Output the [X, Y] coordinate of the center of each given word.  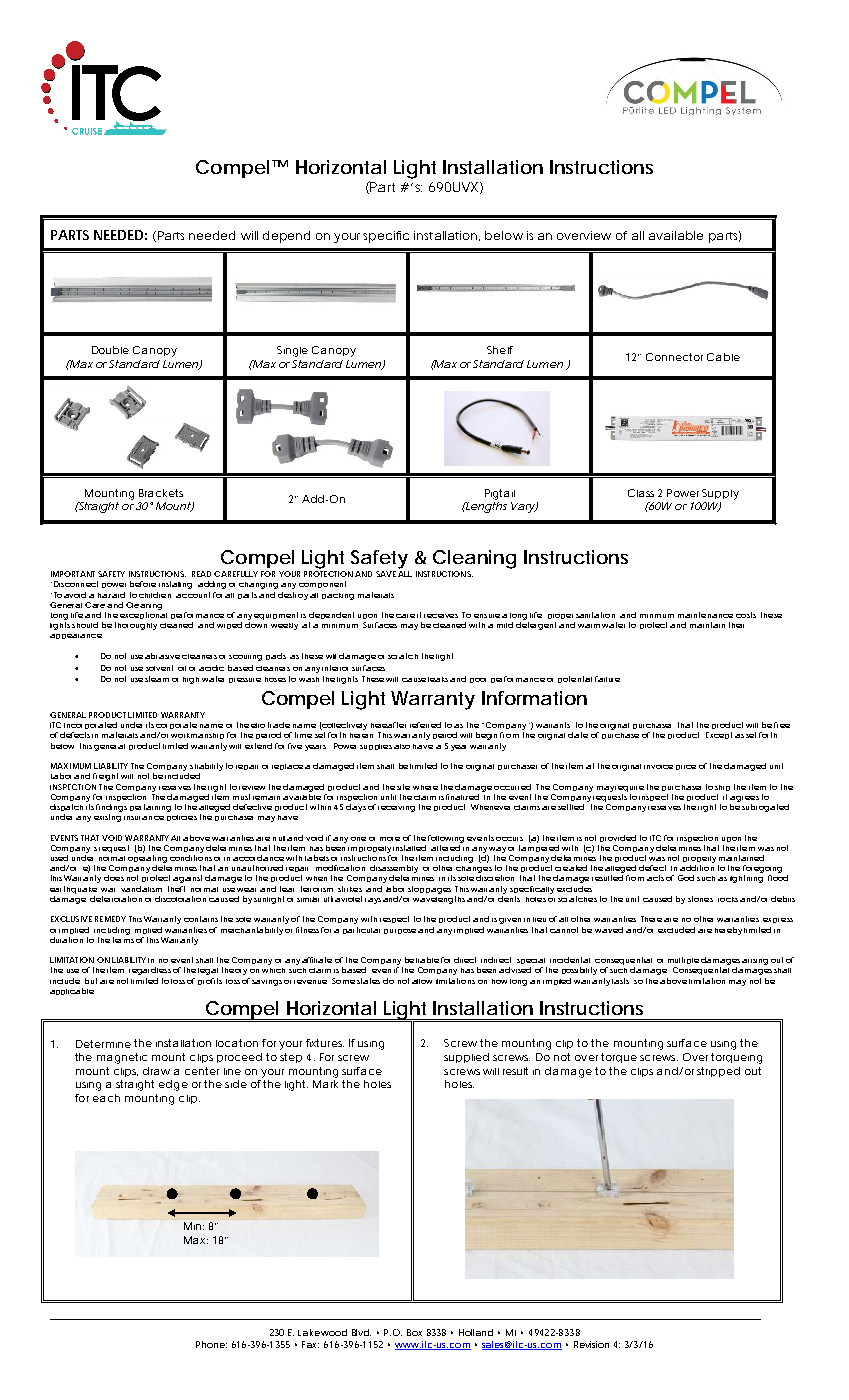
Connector [674, 357]
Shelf [500, 350]
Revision [591, 1344]
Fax [310, 1344]
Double [110, 350]
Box [414, 1332]
